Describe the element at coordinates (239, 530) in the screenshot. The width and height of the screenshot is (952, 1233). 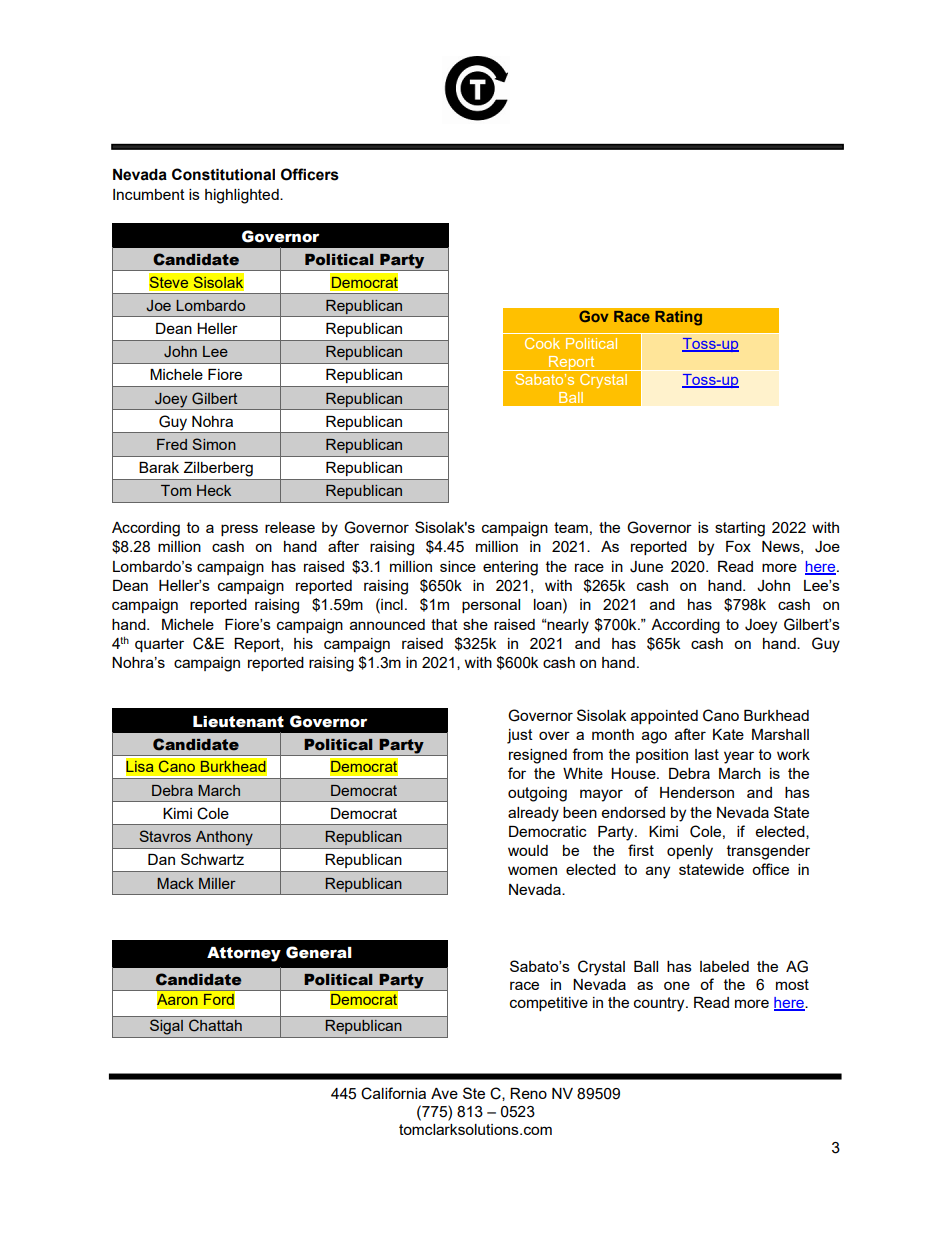
I see `press` at that location.
